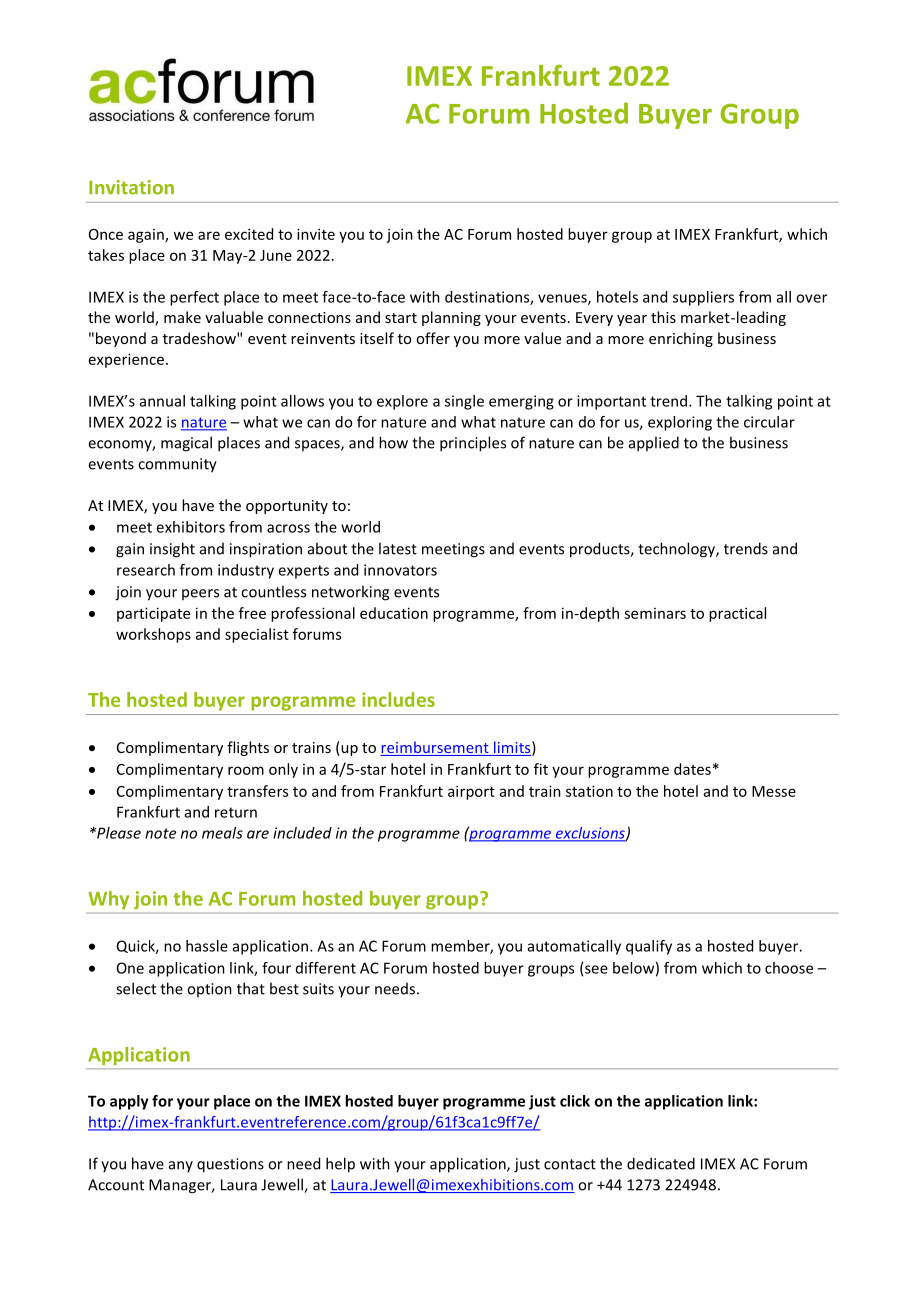 This image has width=924, height=1308. What do you see at coordinates (153, 635) in the image?
I see `workshops` at bounding box center [153, 635].
